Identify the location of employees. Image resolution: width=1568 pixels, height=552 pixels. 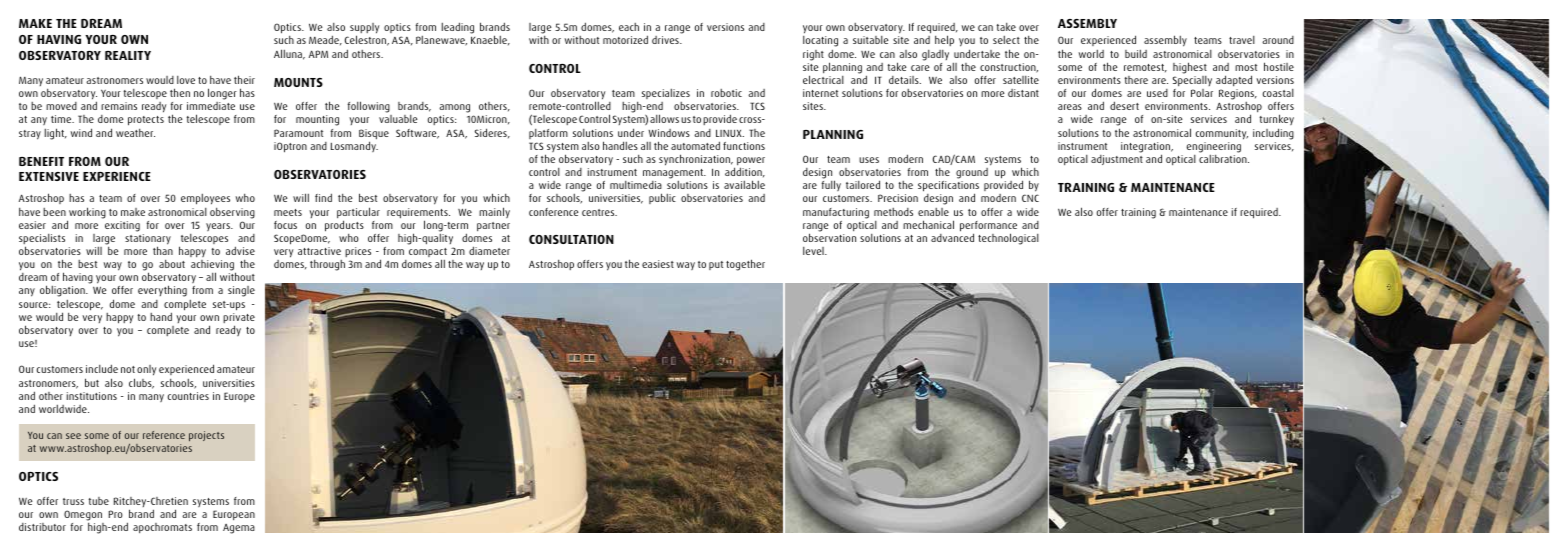
(205, 200).
